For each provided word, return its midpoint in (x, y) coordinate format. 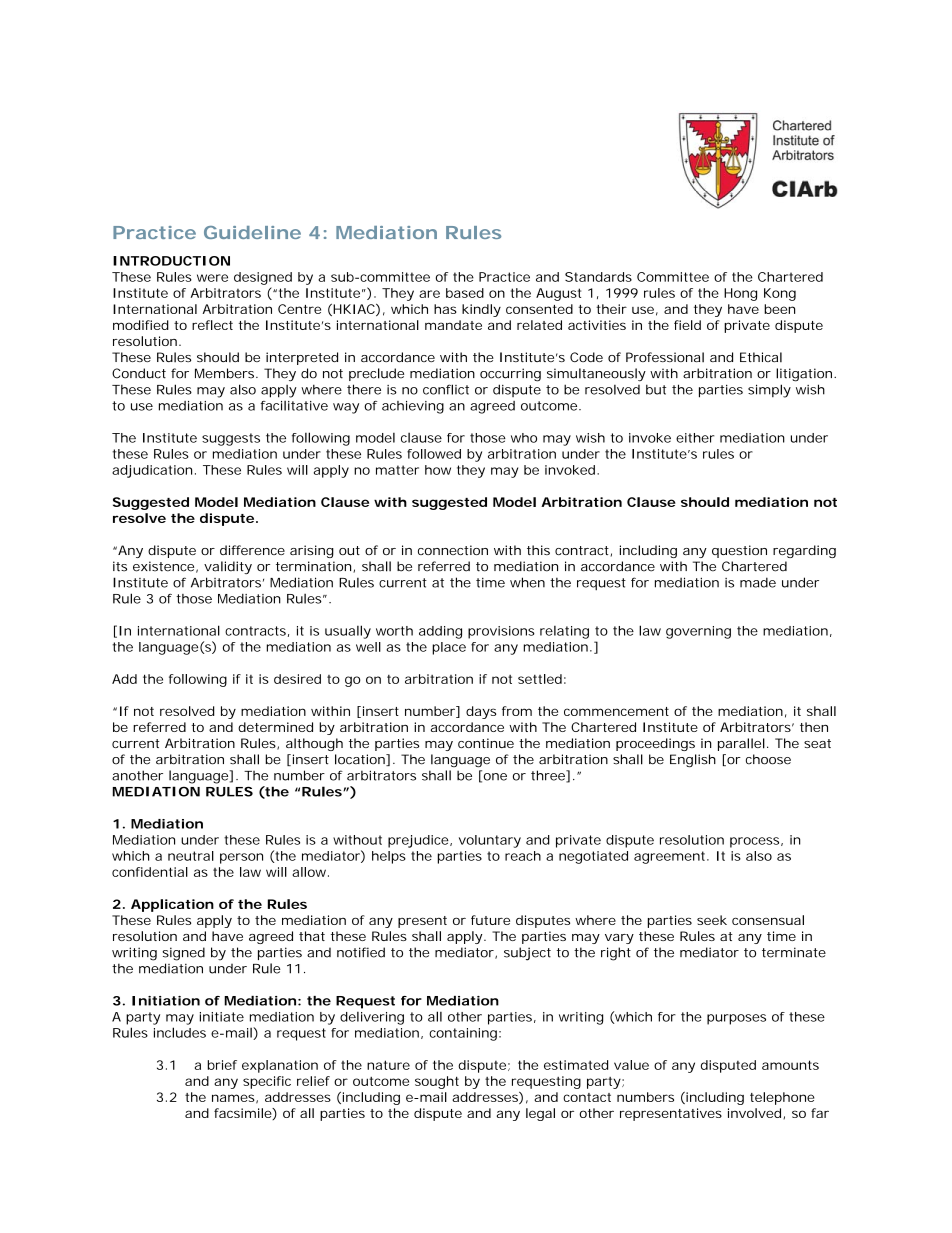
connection (453, 550)
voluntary (490, 841)
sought (437, 1082)
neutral (191, 856)
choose (768, 759)
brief (222, 1065)
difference (252, 550)
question (739, 551)
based (465, 293)
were (212, 278)
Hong (740, 294)
